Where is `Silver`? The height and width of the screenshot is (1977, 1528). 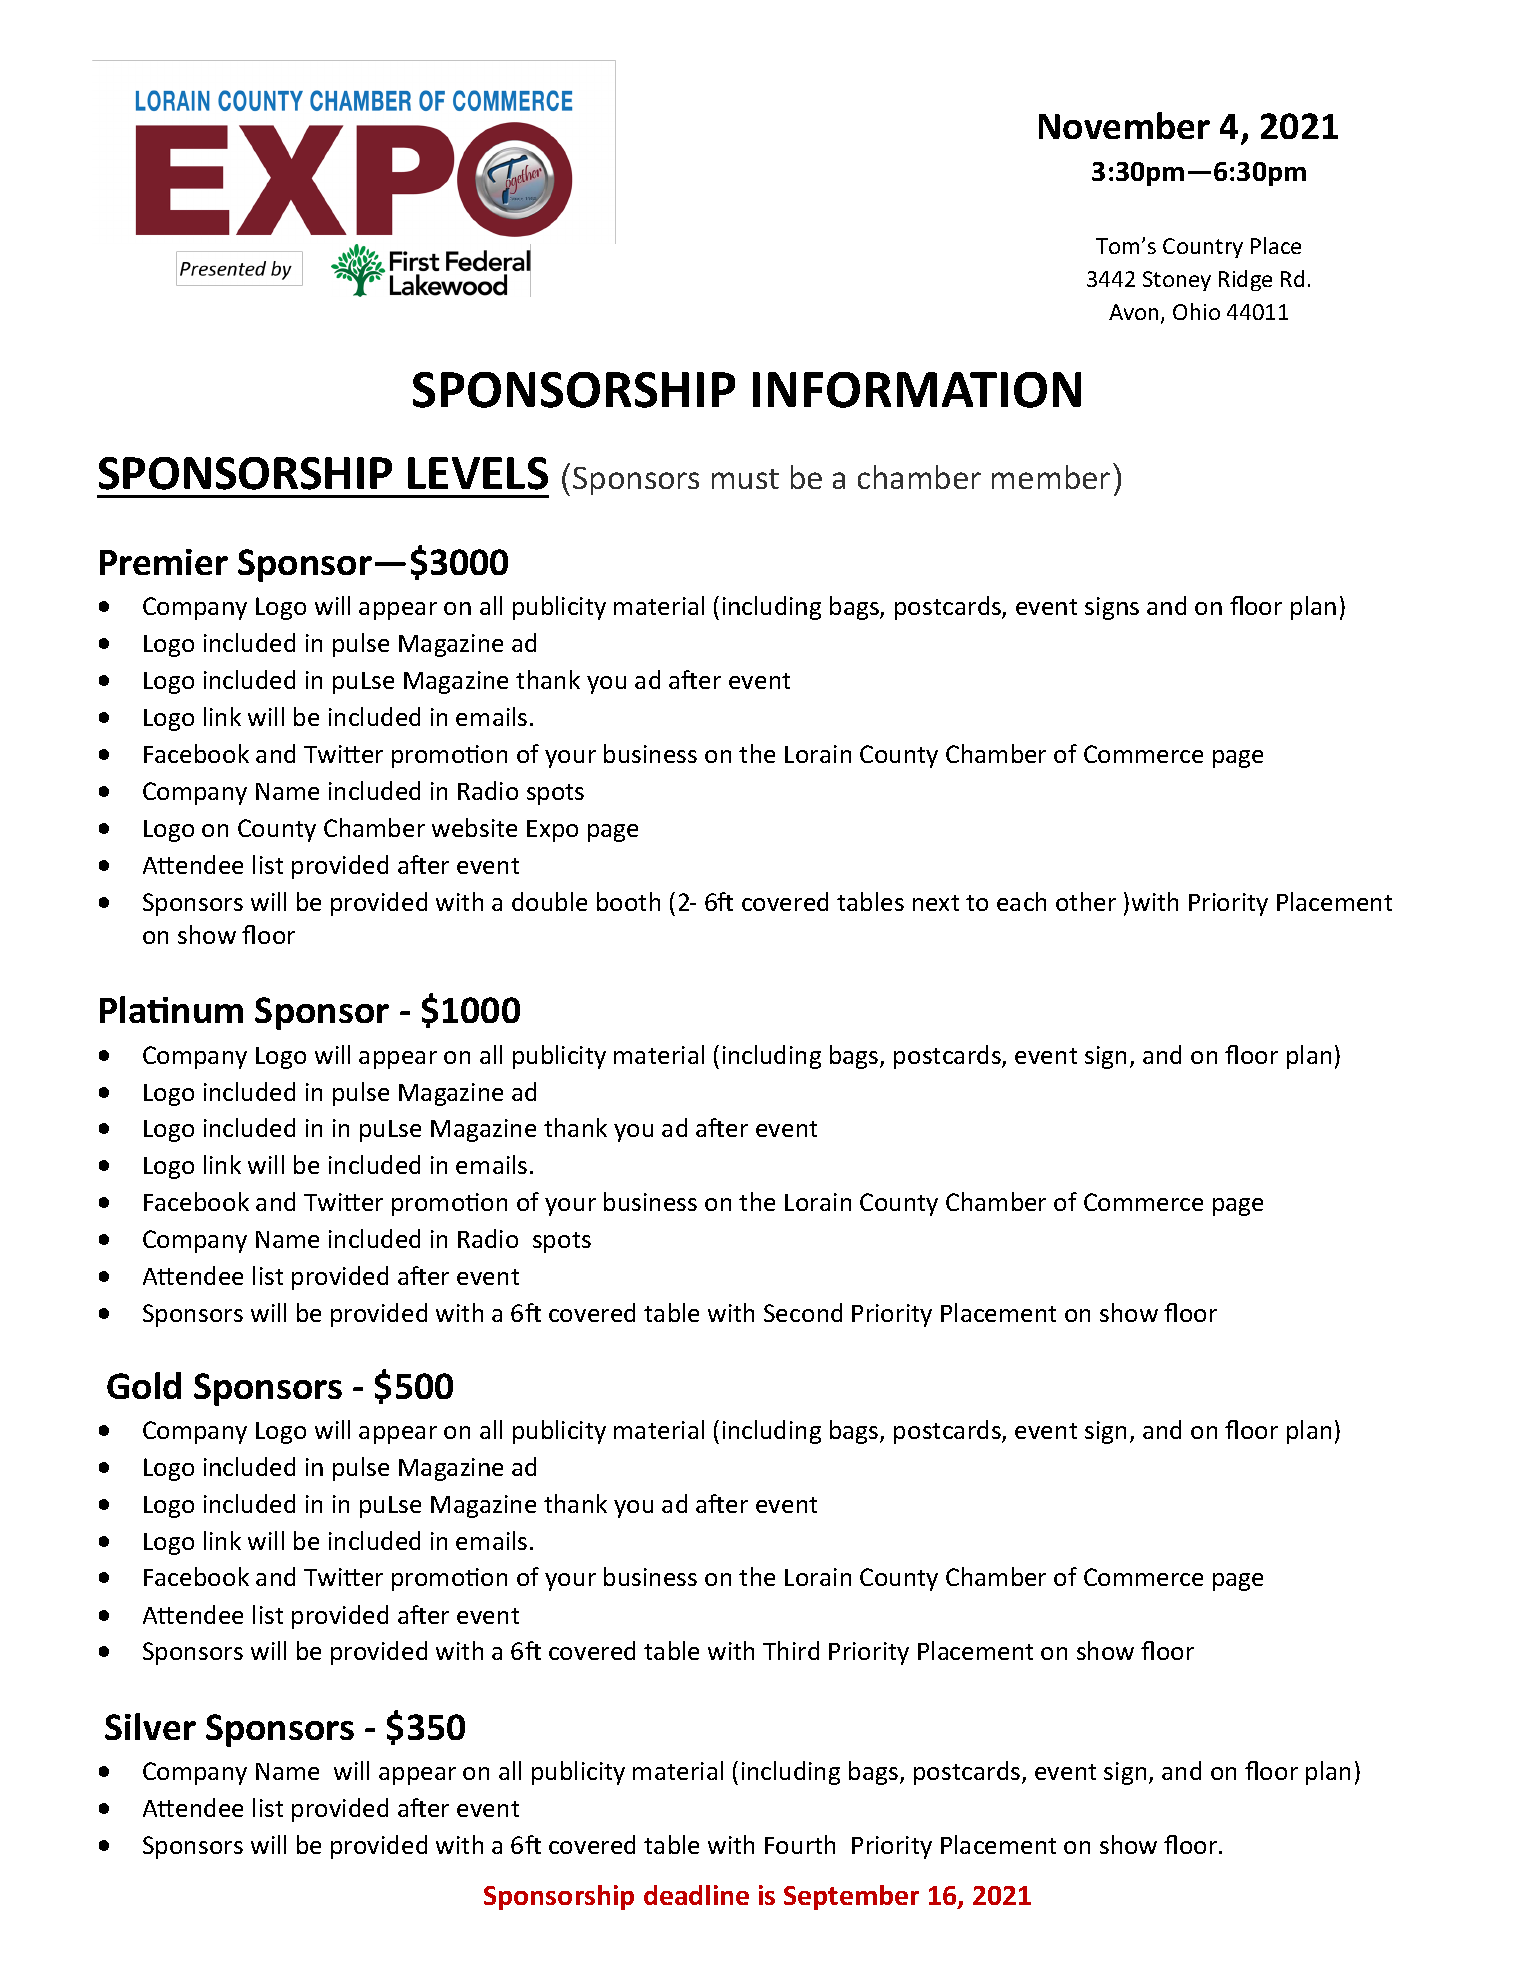 Silver is located at coordinates (150, 1726).
